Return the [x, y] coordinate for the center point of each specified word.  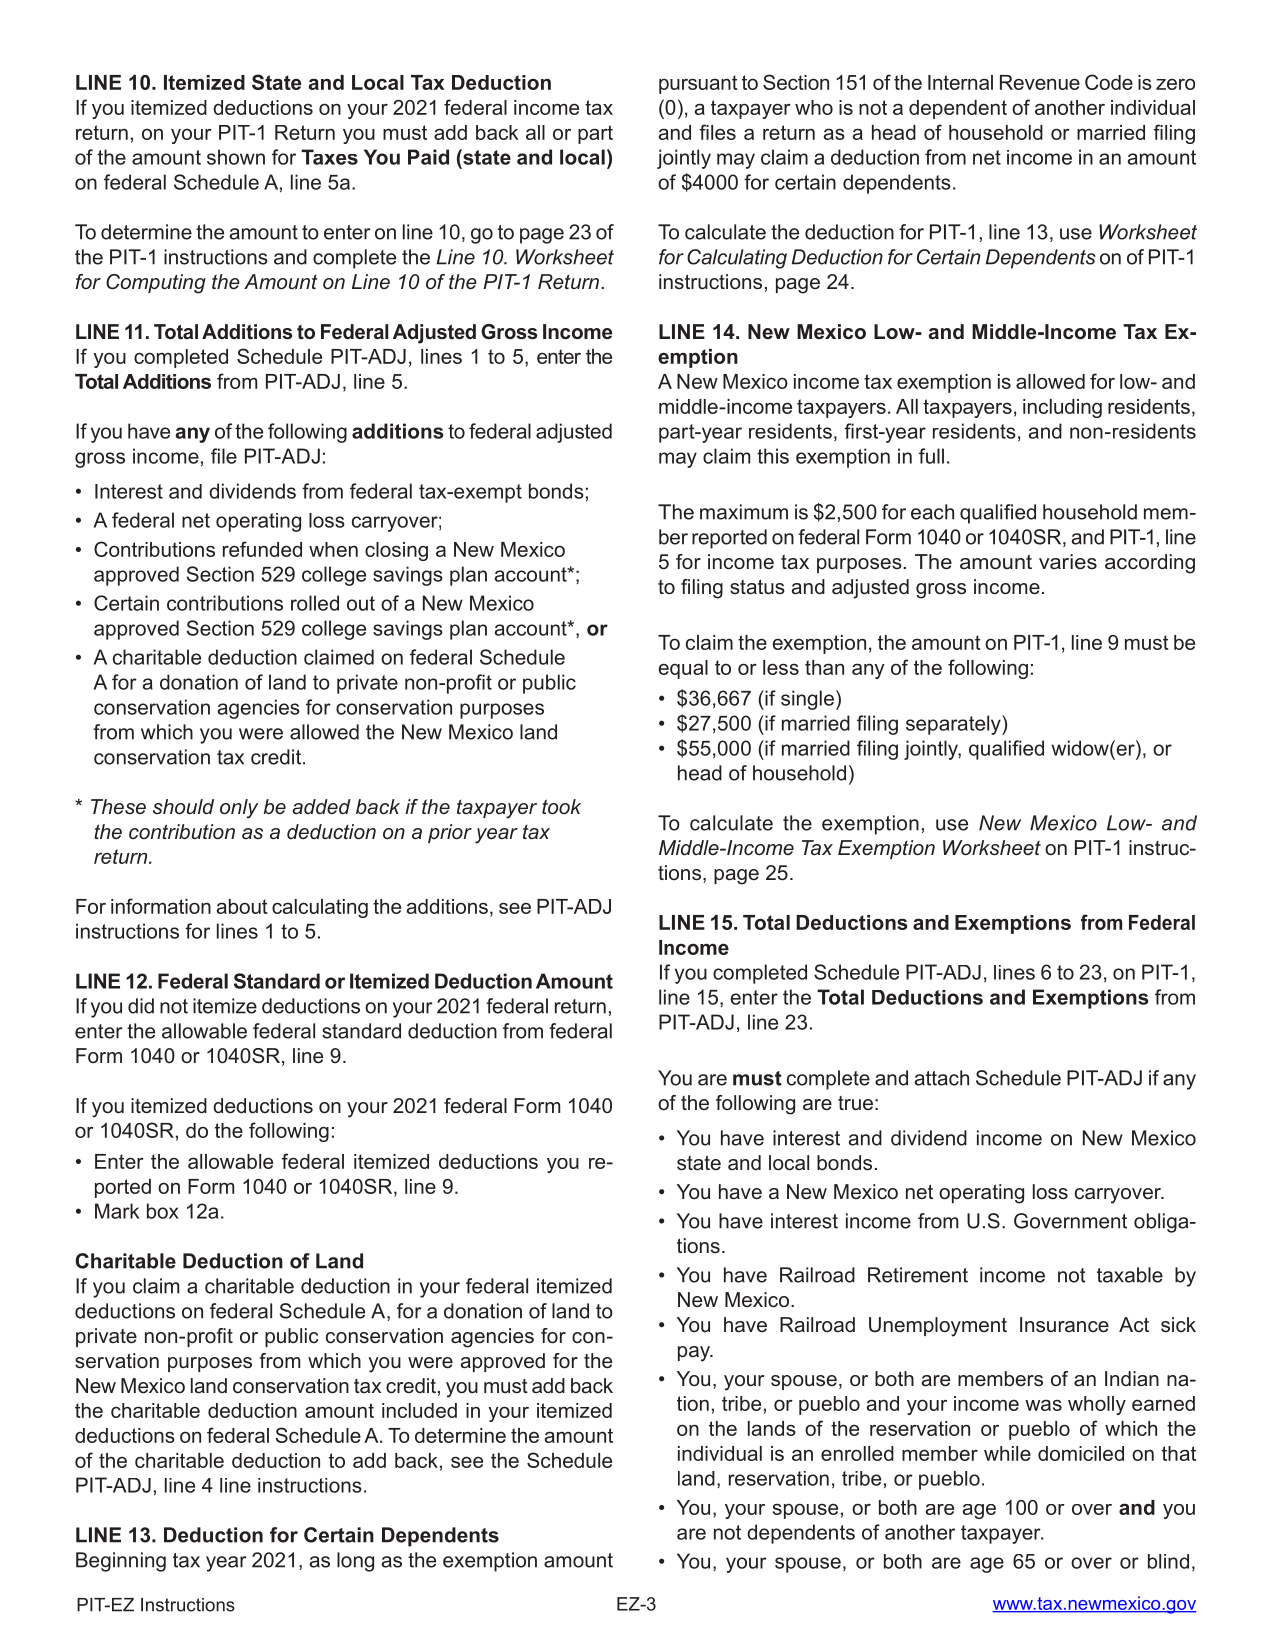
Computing [156, 284]
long [355, 1562]
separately [954, 725]
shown [236, 157]
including [1062, 408]
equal [683, 669]
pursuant [698, 84]
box [163, 1211]
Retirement [918, 1275]
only [239, 809]
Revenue [1040, 82]
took [561, 806]
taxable [1130, 1275]
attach [942, 1078]
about [242, 906]
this [773, 456]
